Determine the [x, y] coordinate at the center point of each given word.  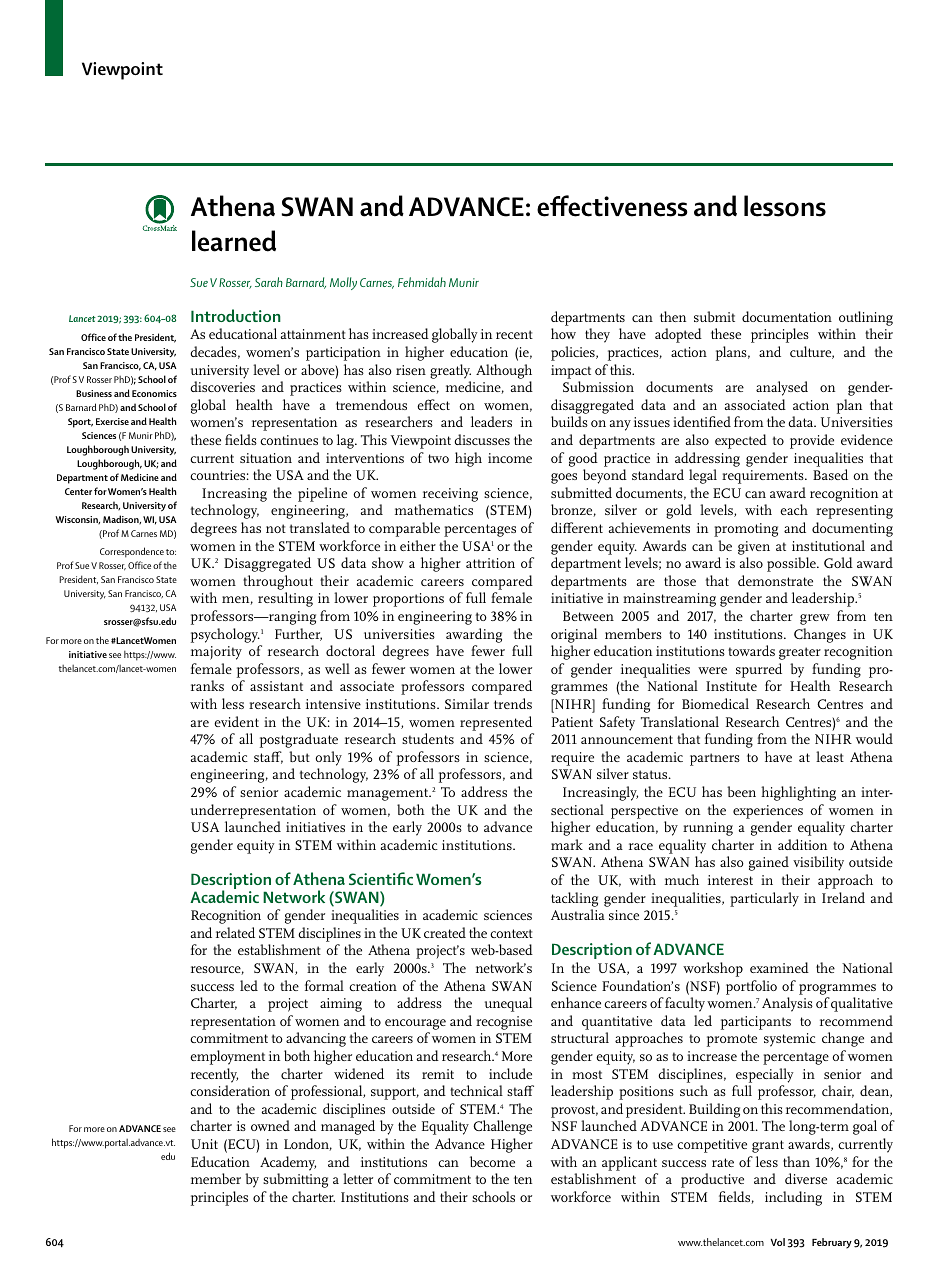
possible [792, 564]
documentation [787, 316]
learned [234, 241]
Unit [204, 1144]
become [492, 1161]
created [445, 932]
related [235, 932]
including [793, 1198]
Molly [343, 283]
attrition [490, 563]
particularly [764, 899]
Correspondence [132, 552]
